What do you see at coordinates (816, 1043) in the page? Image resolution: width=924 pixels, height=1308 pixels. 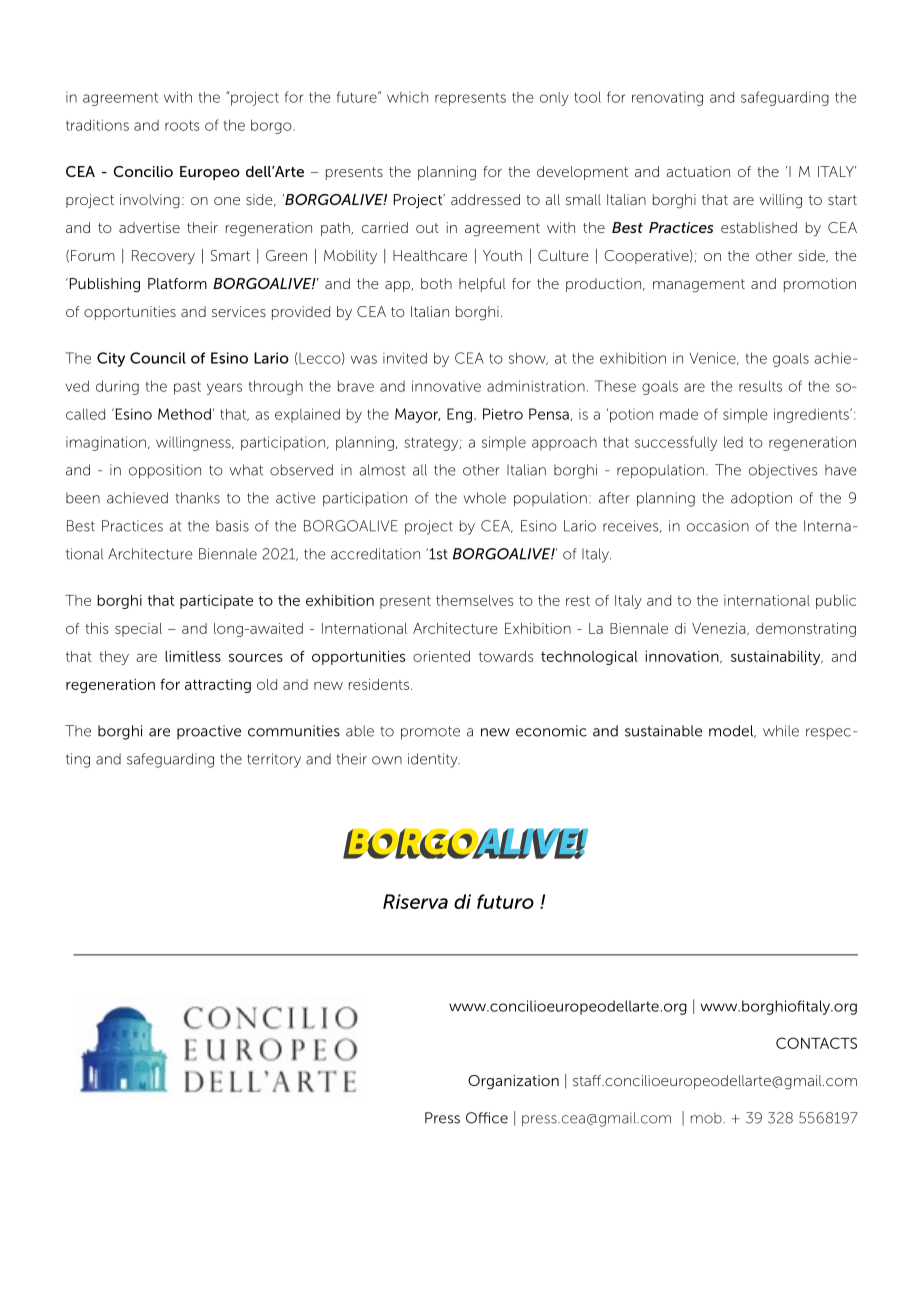 I see `CONTACTS` at bounding box center [816, 1043].
